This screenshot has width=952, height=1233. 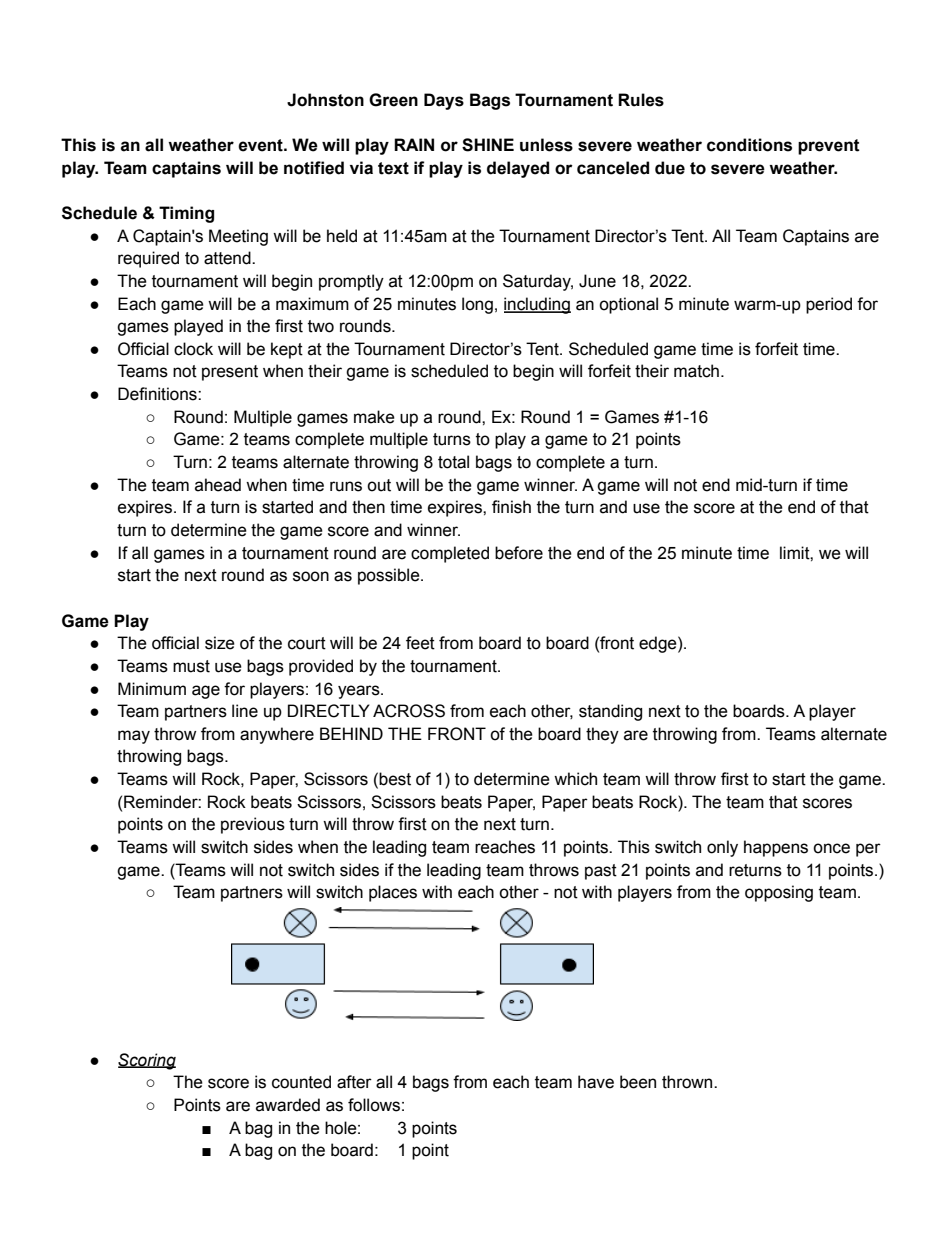 What do you see at coordinates (596, 1082) in the screenshot?
I see `have` at bounding box center [596, 1082].
